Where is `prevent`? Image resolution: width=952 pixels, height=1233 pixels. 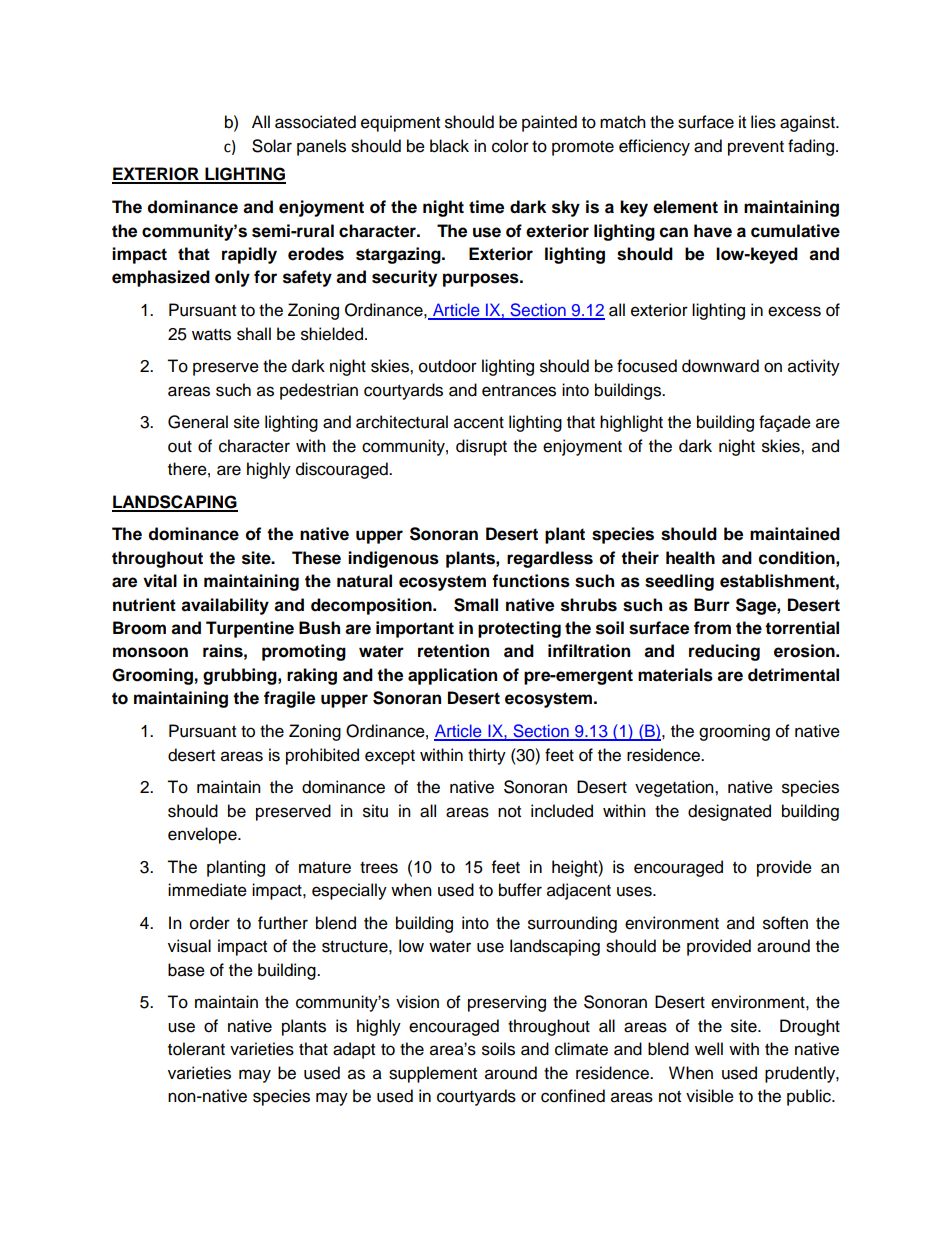
prevent is located at coordinates (756, 148).
